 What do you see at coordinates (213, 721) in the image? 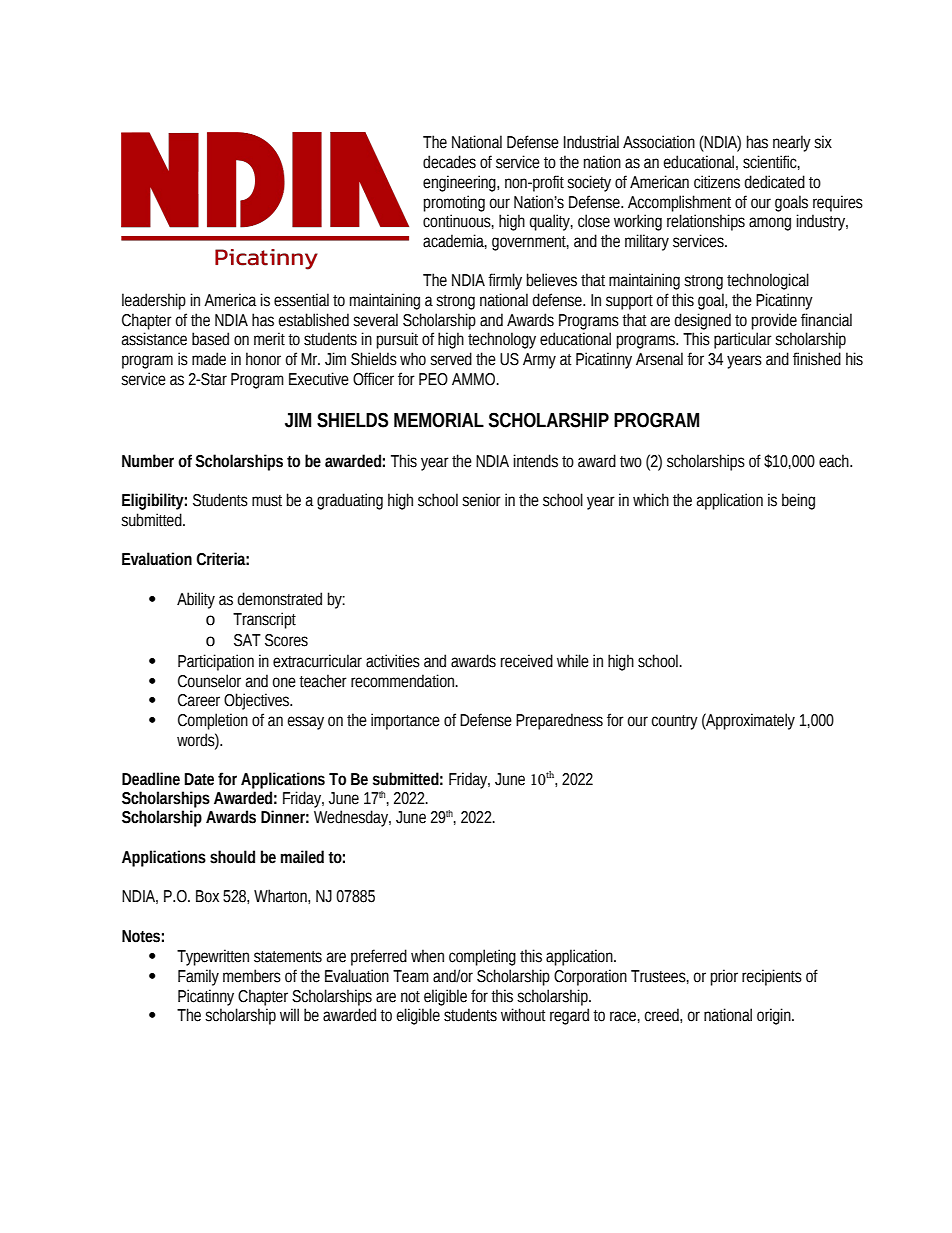
I see `Completion` at bounding box center [213, 721].
